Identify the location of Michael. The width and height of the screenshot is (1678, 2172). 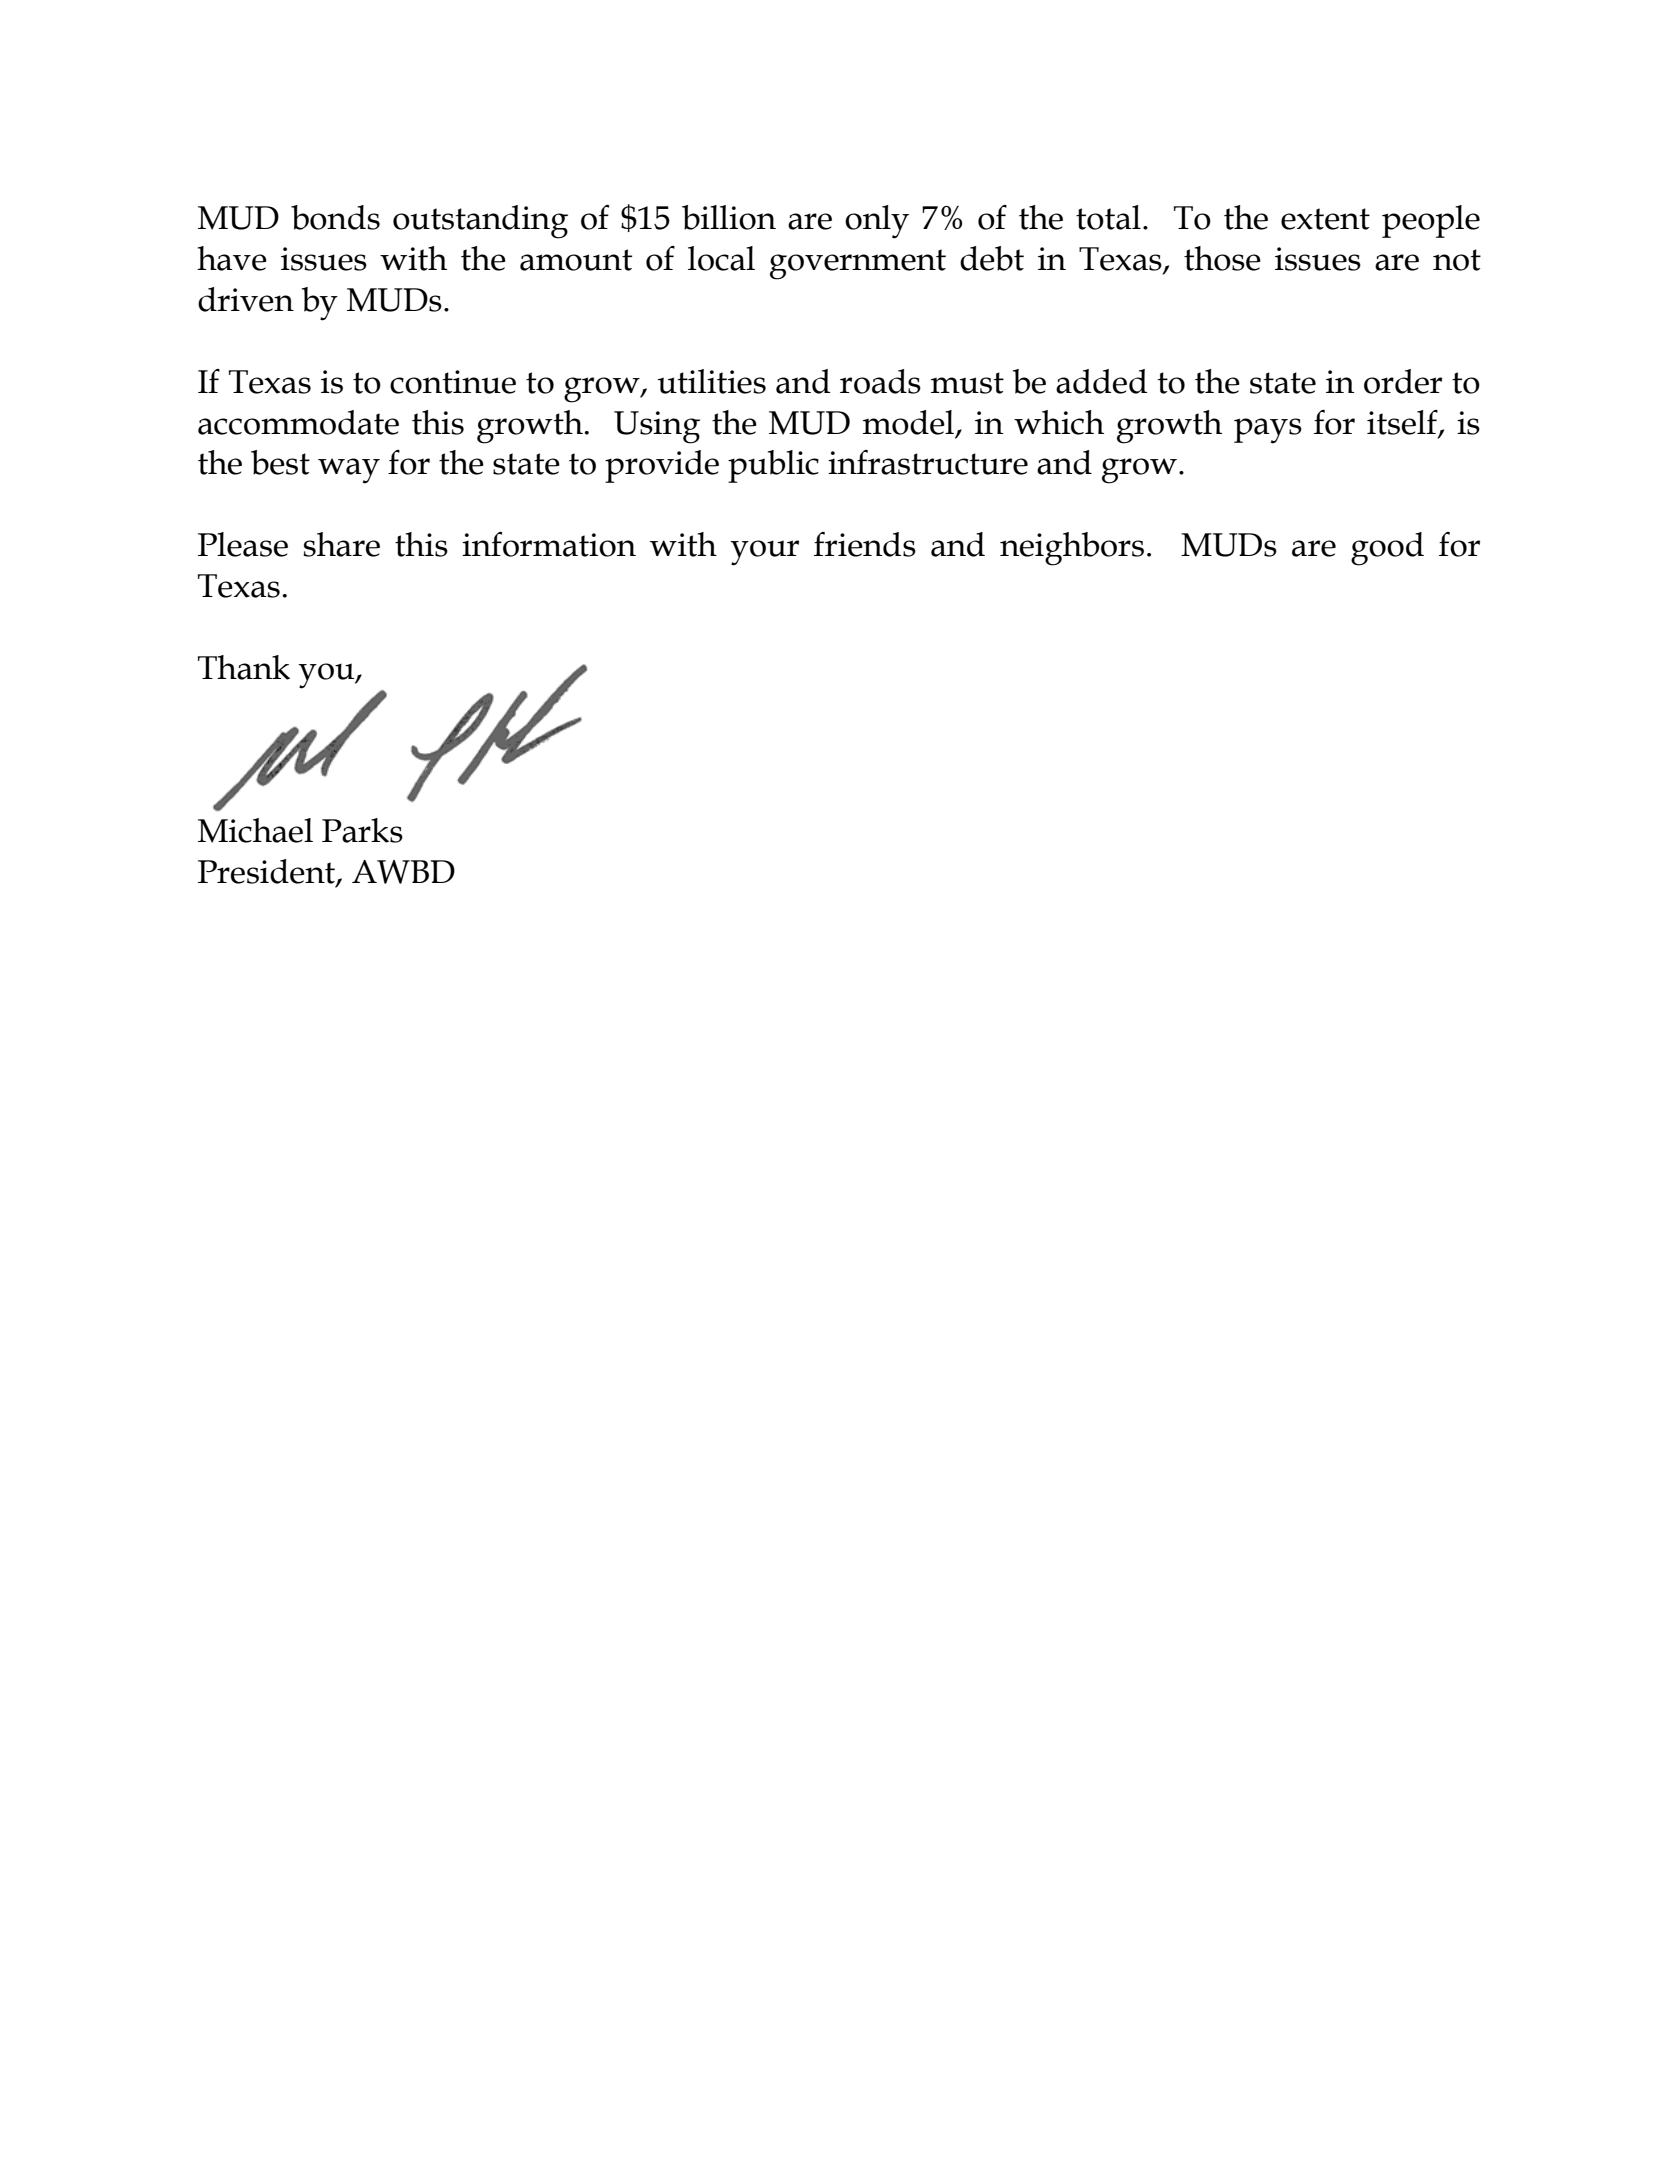
(255, 830).
